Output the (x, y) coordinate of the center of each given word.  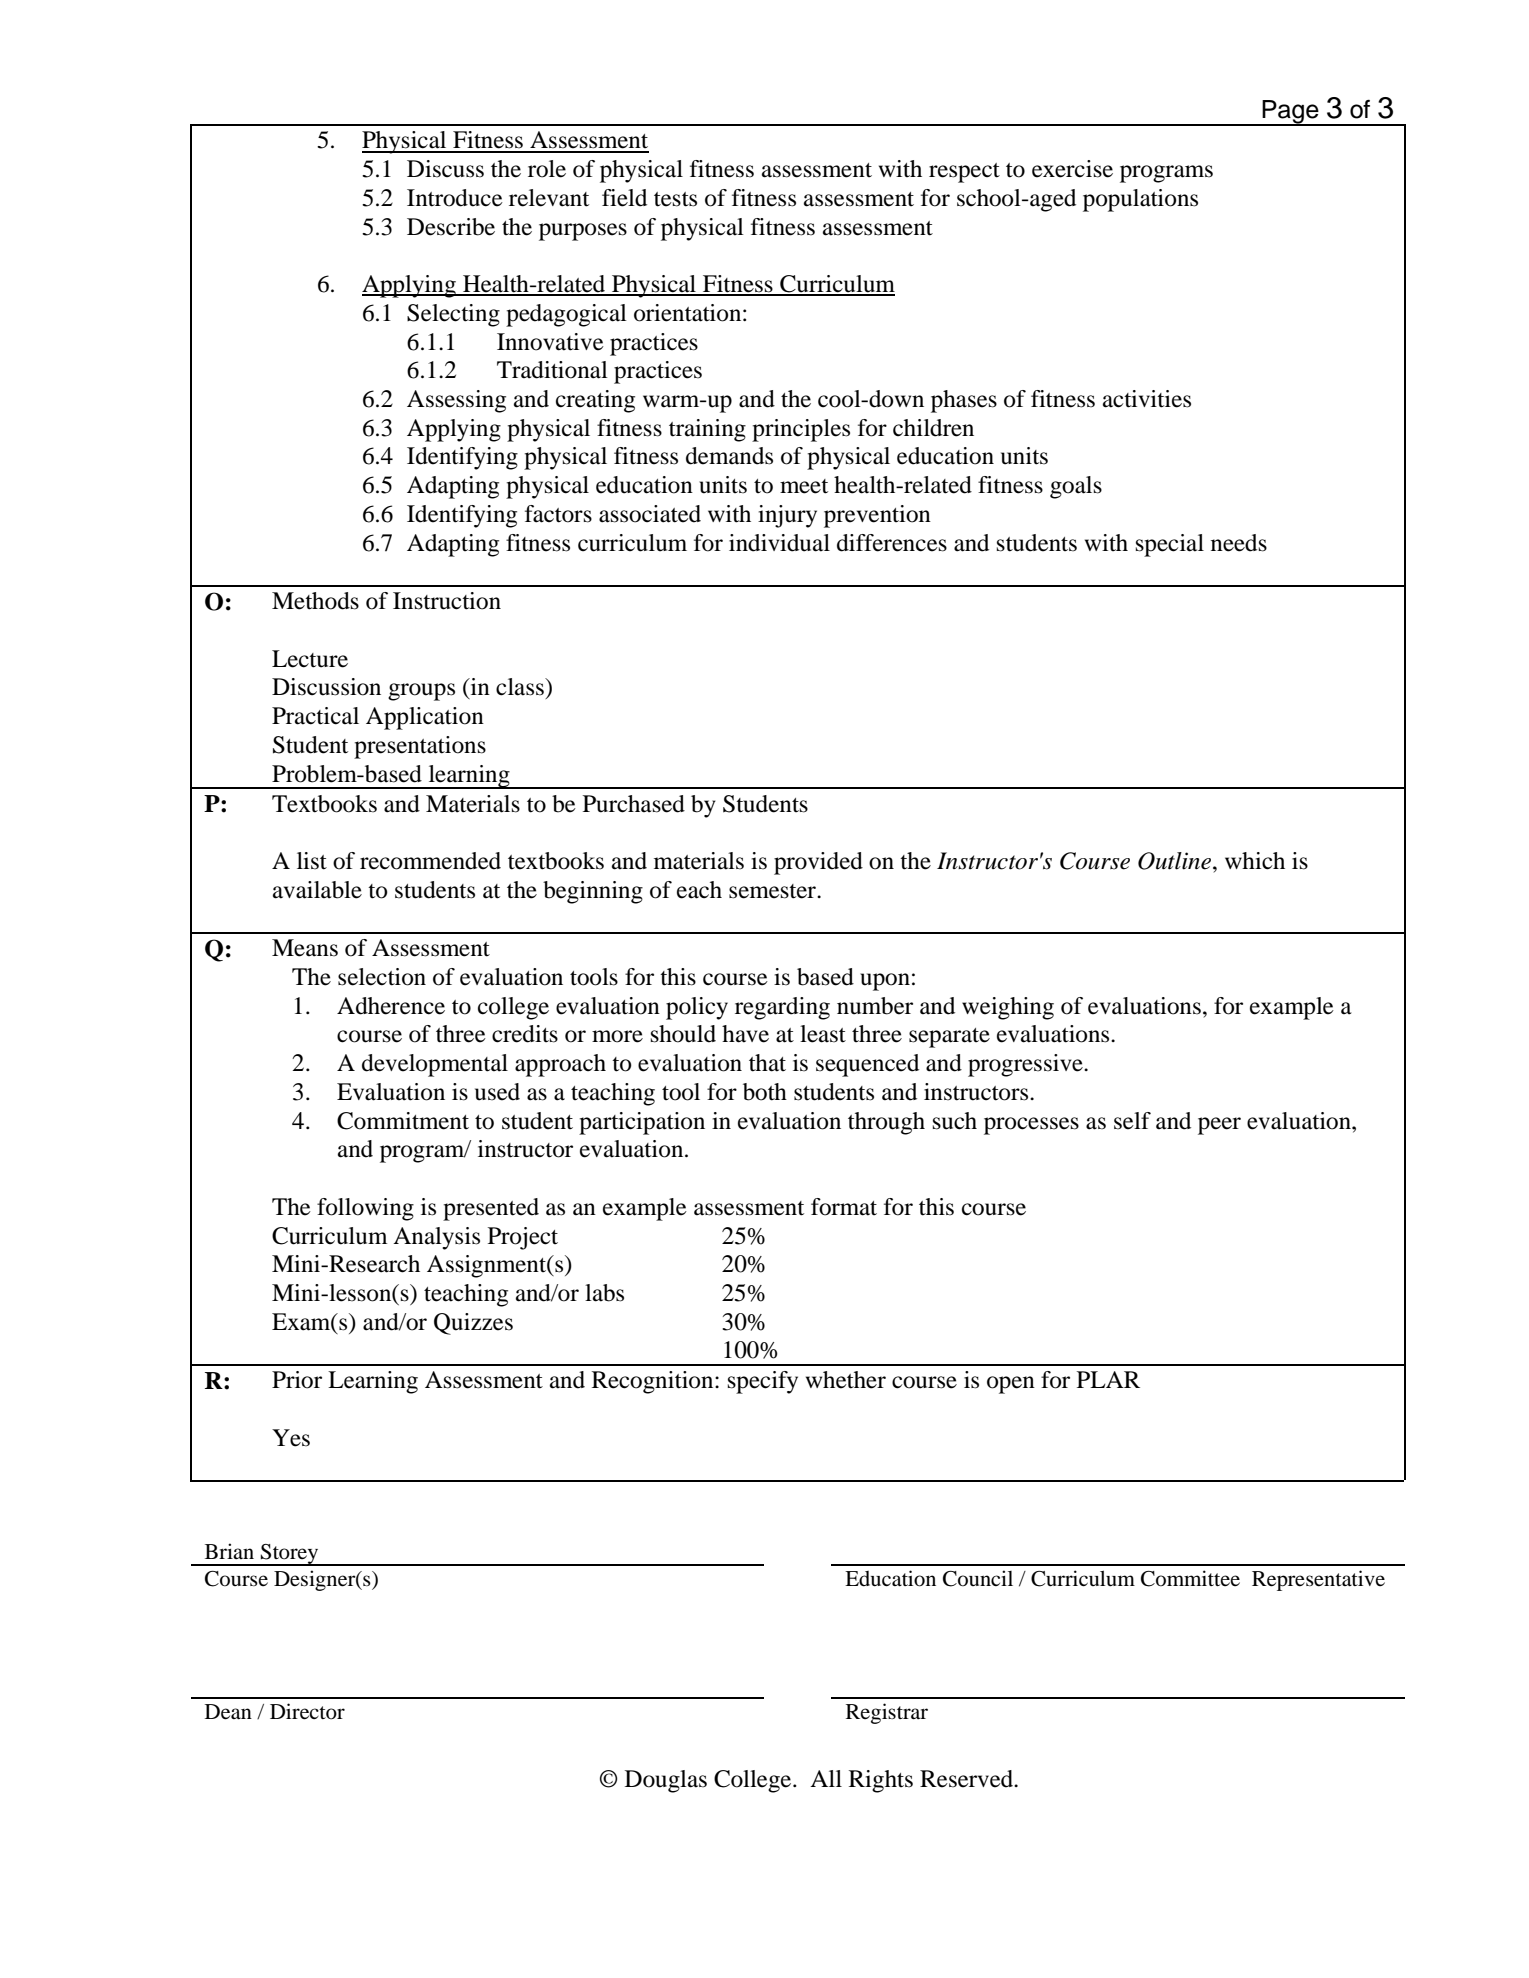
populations (1140, 200)
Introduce (455, 198)
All (826, 1778)
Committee (1190, 1578)
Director (307, 1711)
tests (675, 199)
